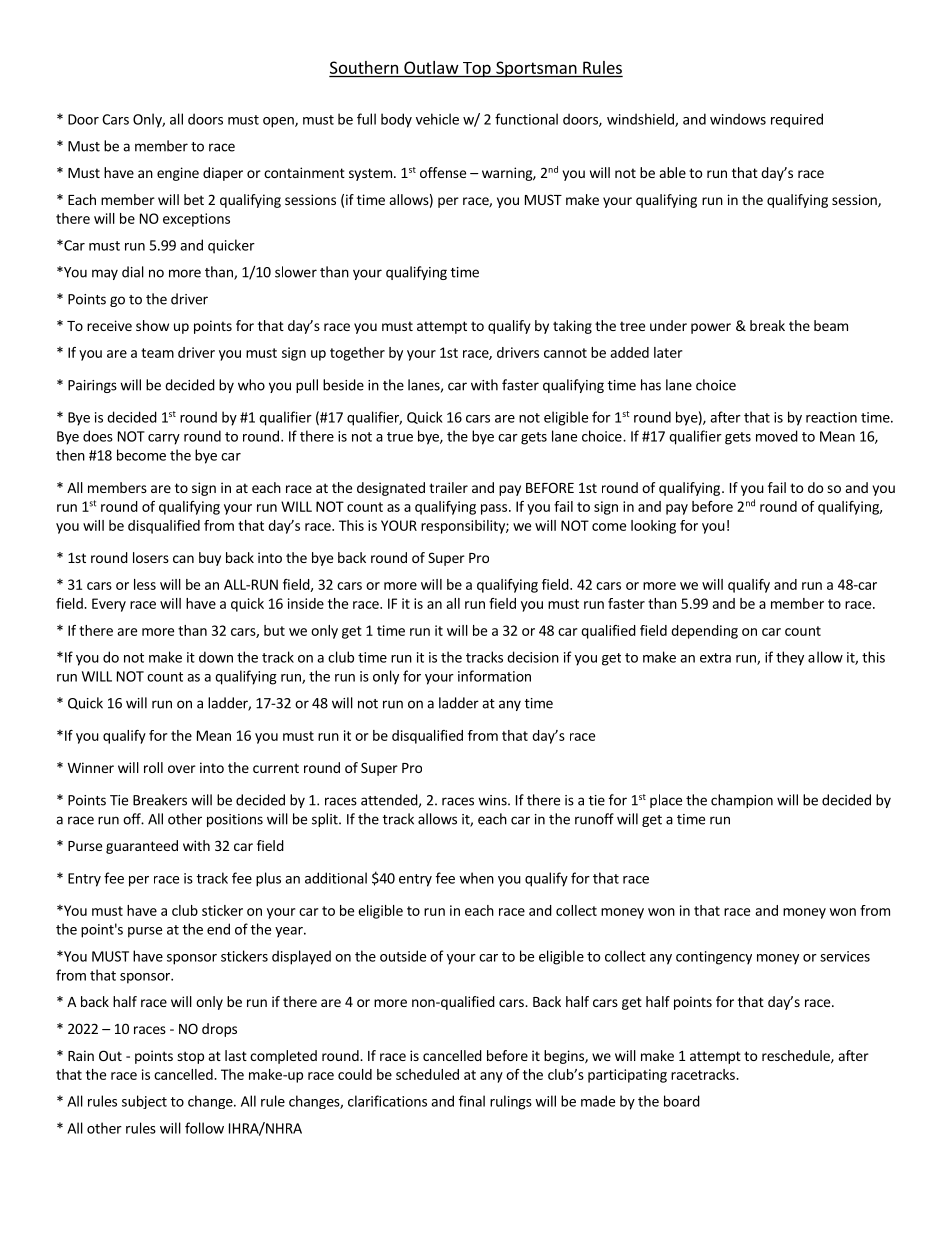 This screenshot has height=1233, width=952. Describe the element at coordinates (533, 657) in the screenshot. I see `decision` at that location.
